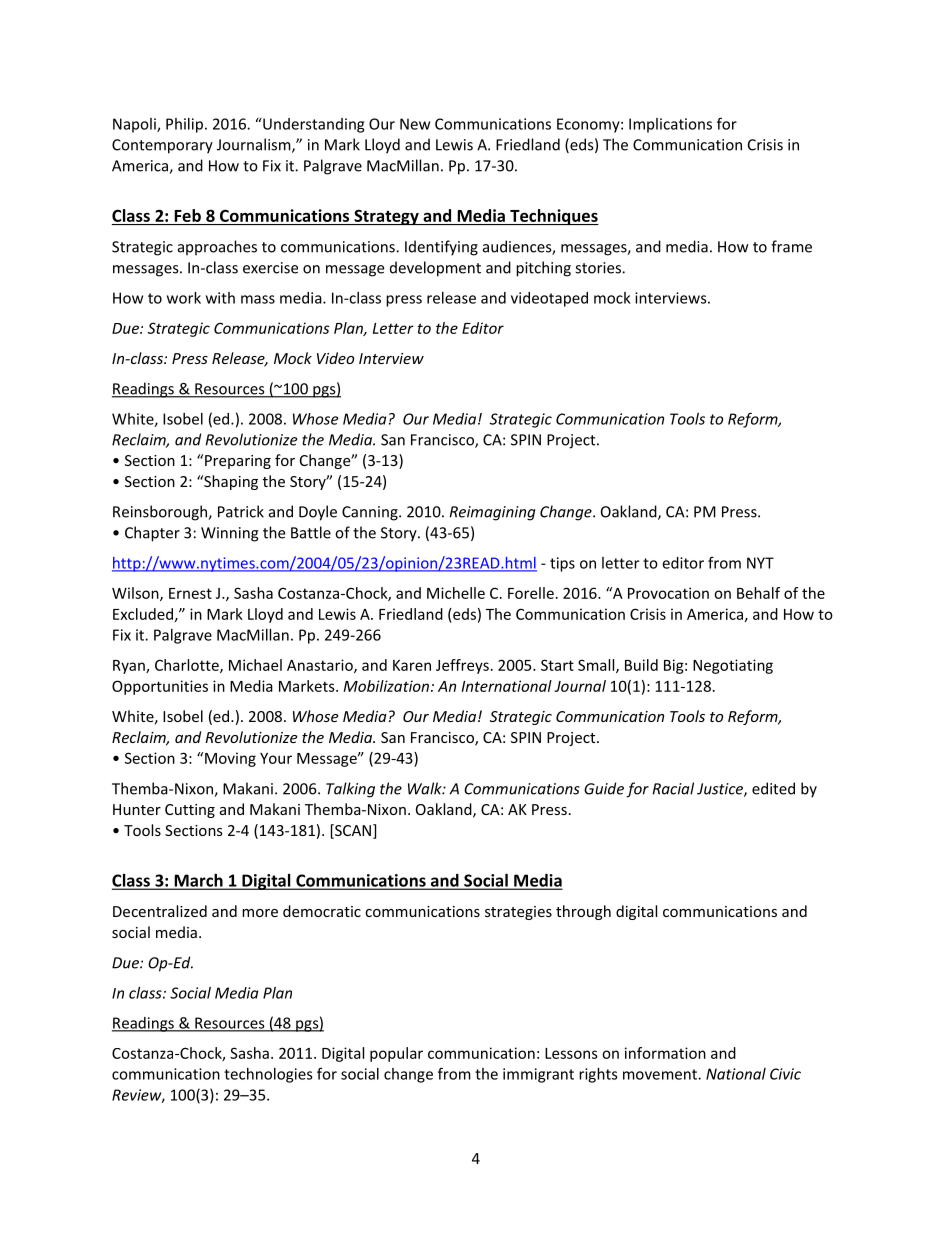 Image resolution: width=952 pixels, height=1233 pixels. I want to click on Talking, so click(350, 790).
